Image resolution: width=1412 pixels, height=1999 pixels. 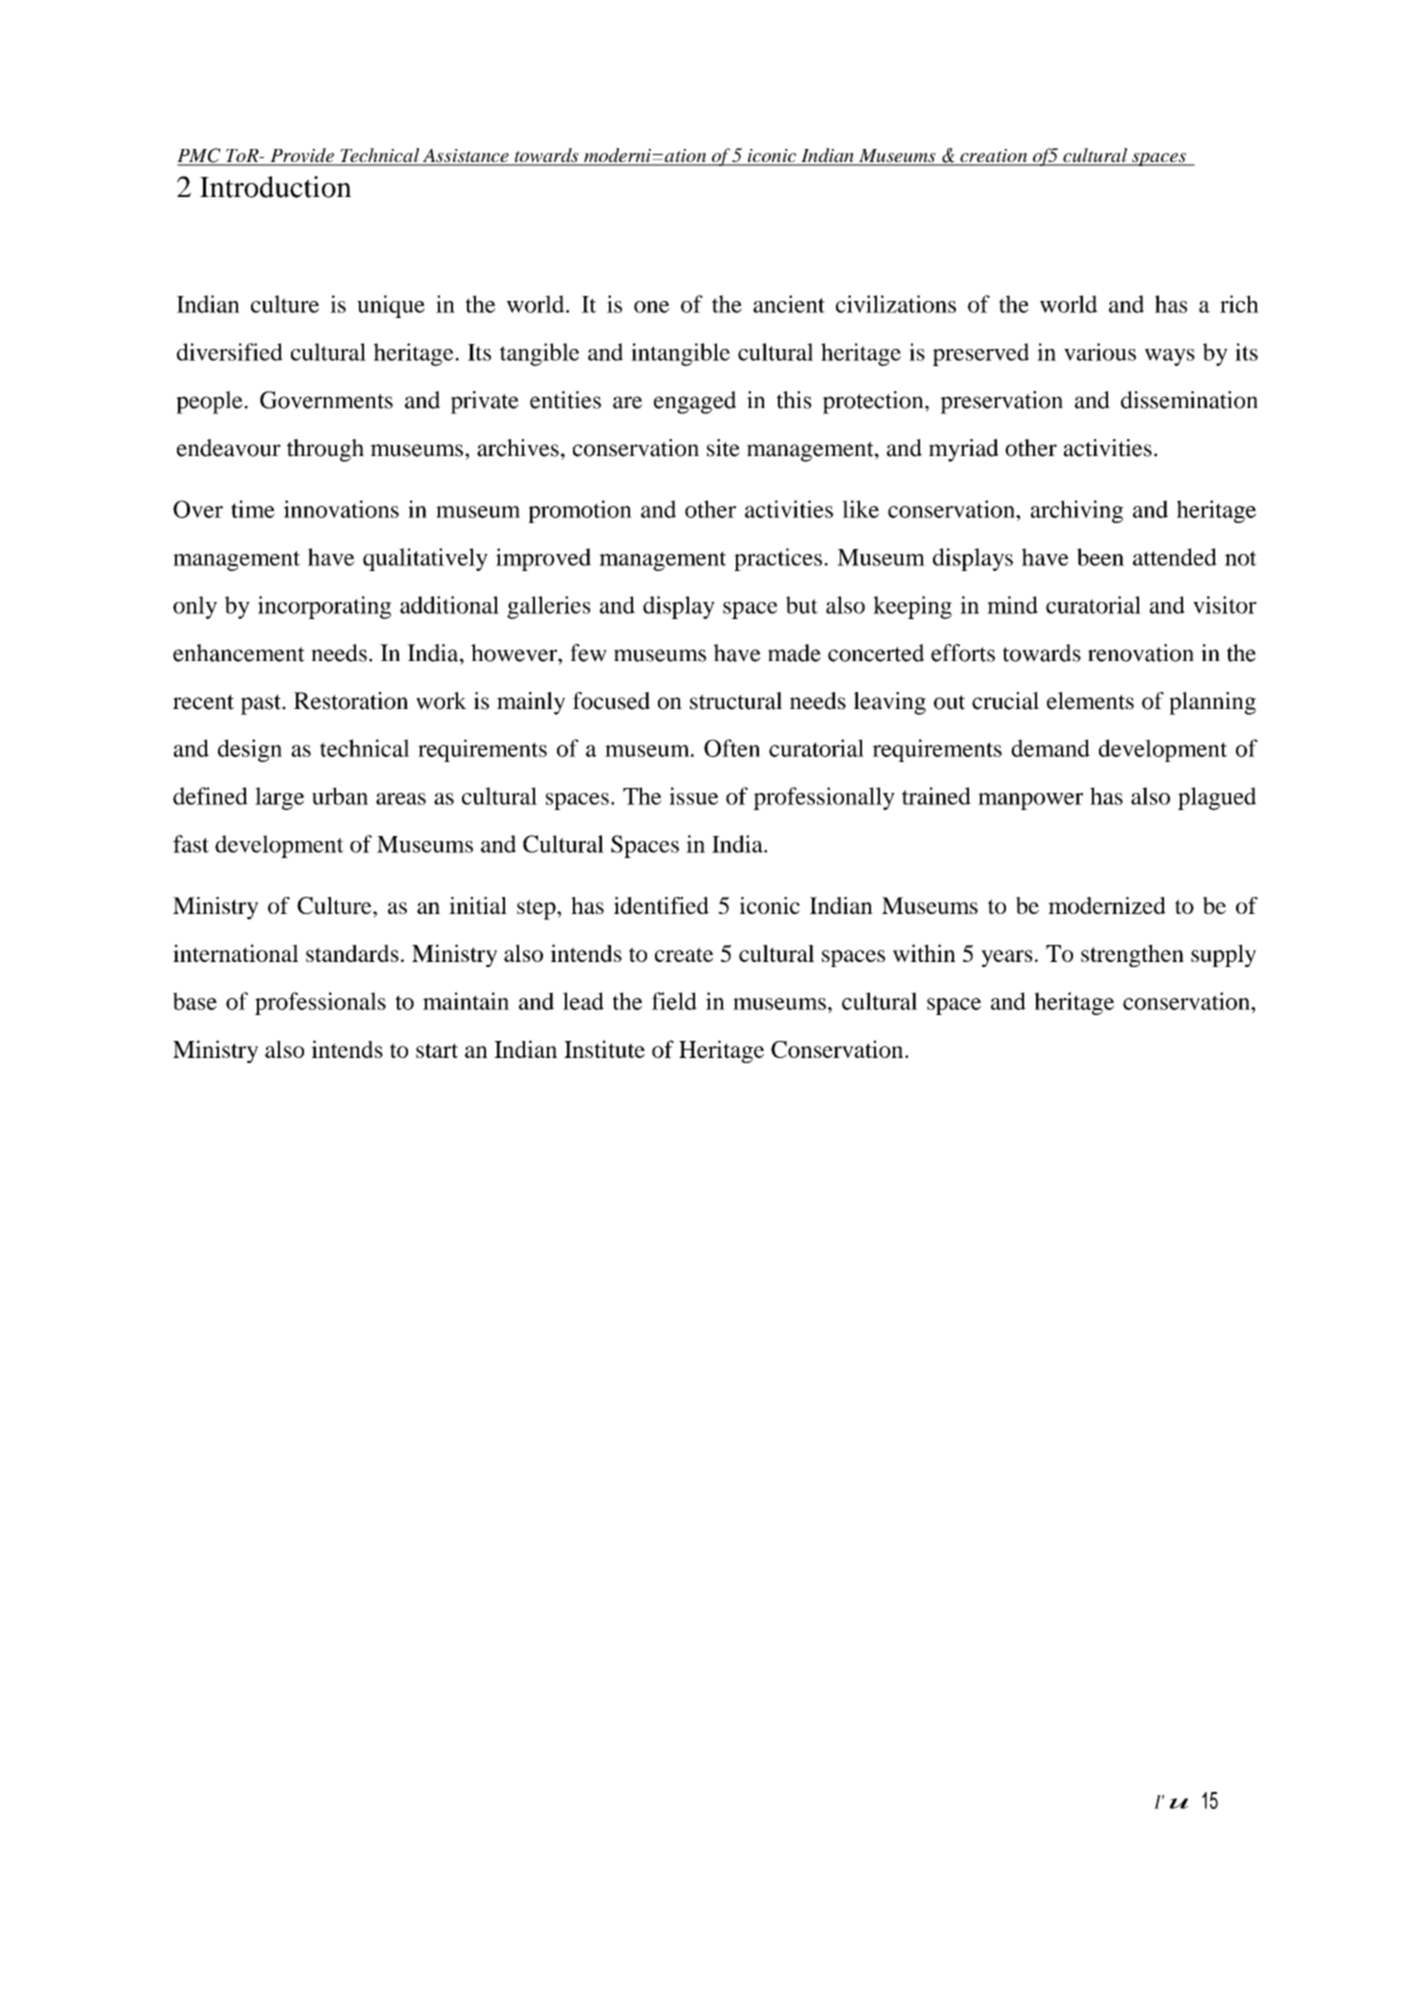 I want to click on professionals, so click(x=320, y=1003).
